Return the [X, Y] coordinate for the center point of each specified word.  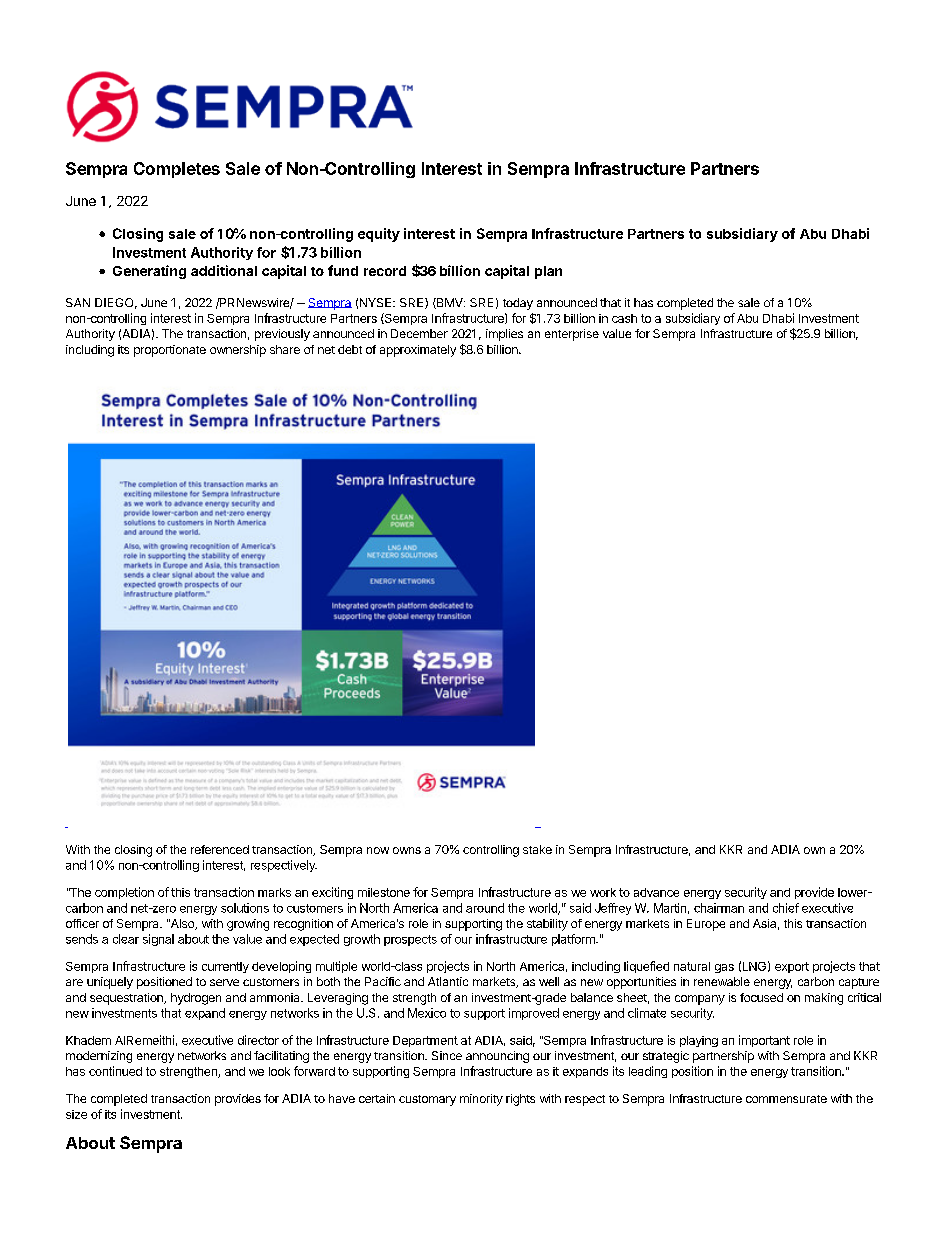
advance [656, 892]
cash [624, 318]
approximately [418, 351]
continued [115, 1071]
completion [124, 893]
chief [786, 908]
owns [407, 850]
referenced [220, 849]
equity [379, 235]
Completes [177, 170]
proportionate [170, 351]
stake [537, 849]
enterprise [572, 335]
